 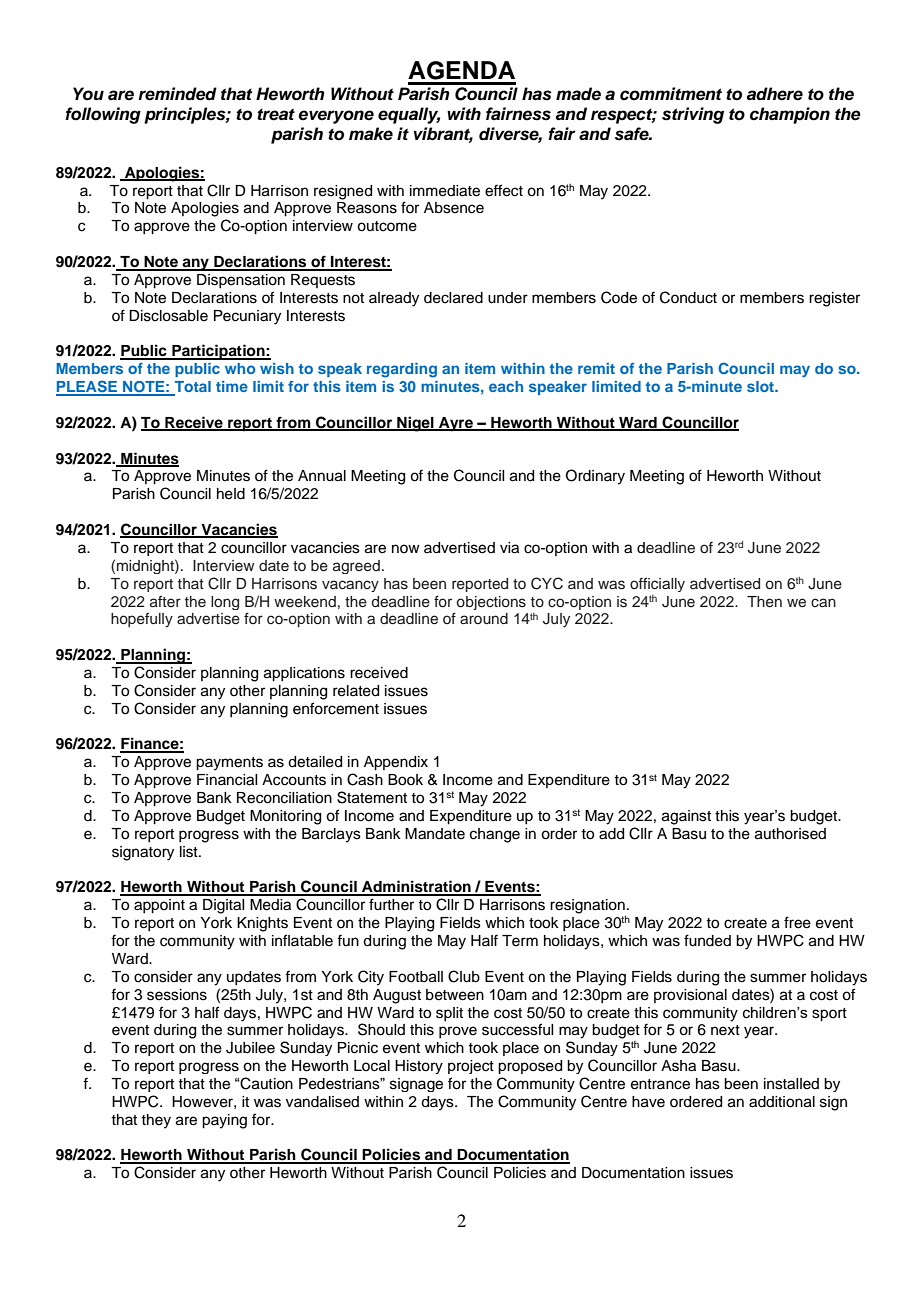 I want to click on around, so click(x=484, y=619).
